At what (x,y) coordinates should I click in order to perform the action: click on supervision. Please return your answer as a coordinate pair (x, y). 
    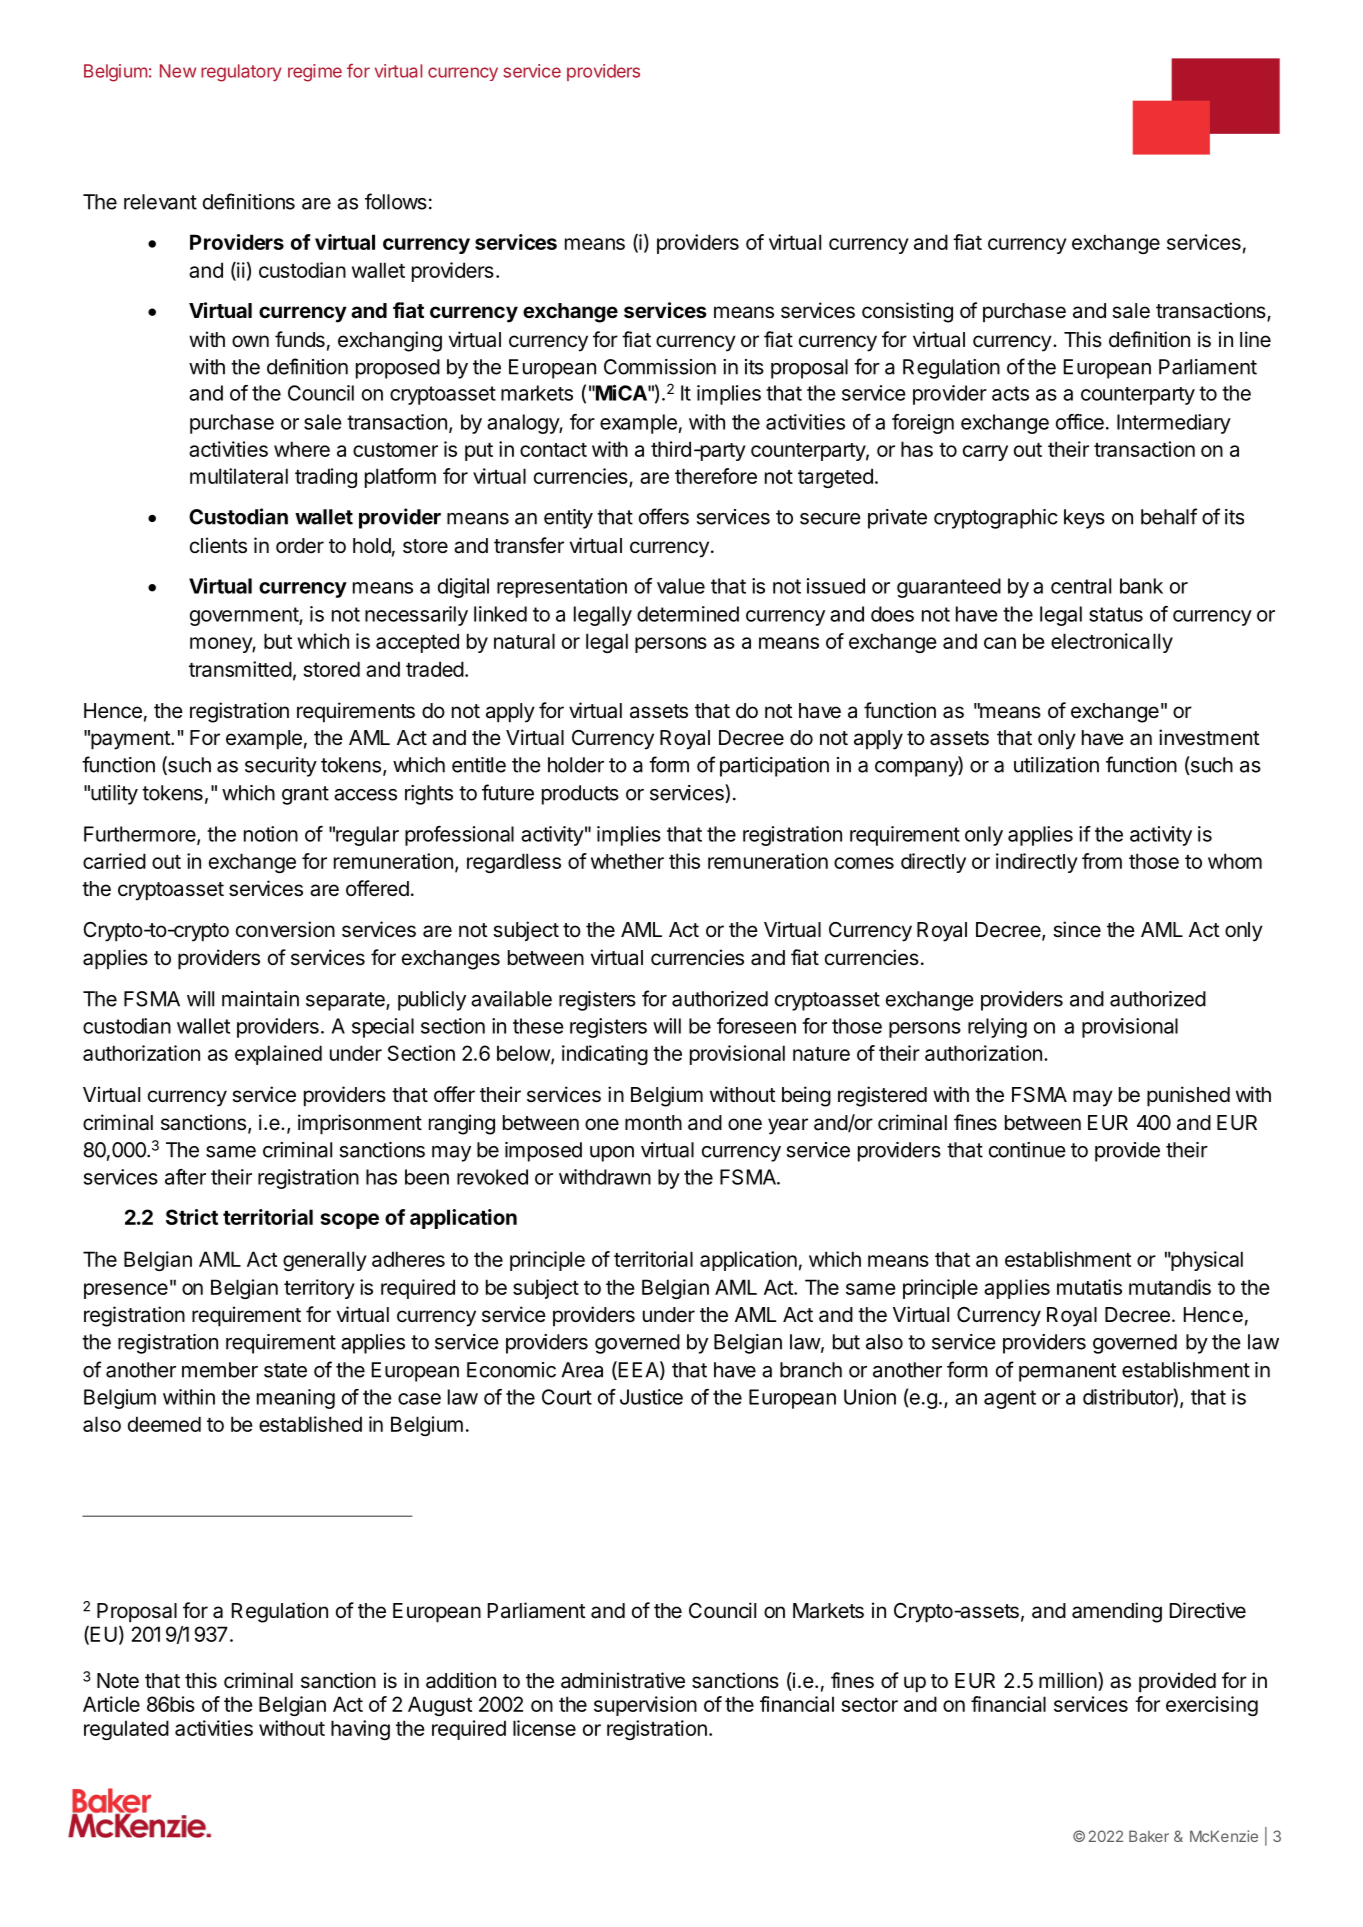
    Looking at the image, I should click on (645, 1706).
